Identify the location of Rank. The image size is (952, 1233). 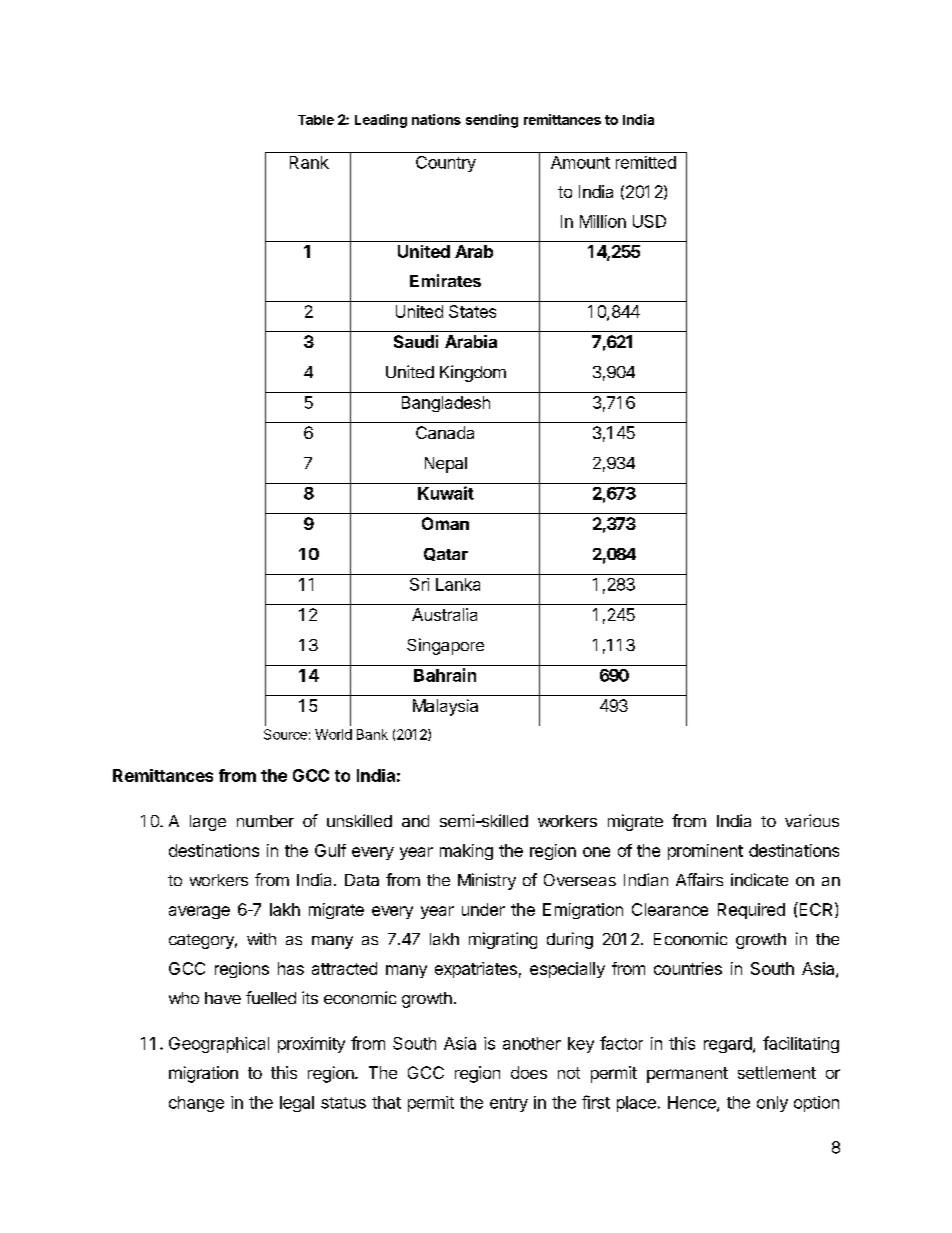
(309, 162).
